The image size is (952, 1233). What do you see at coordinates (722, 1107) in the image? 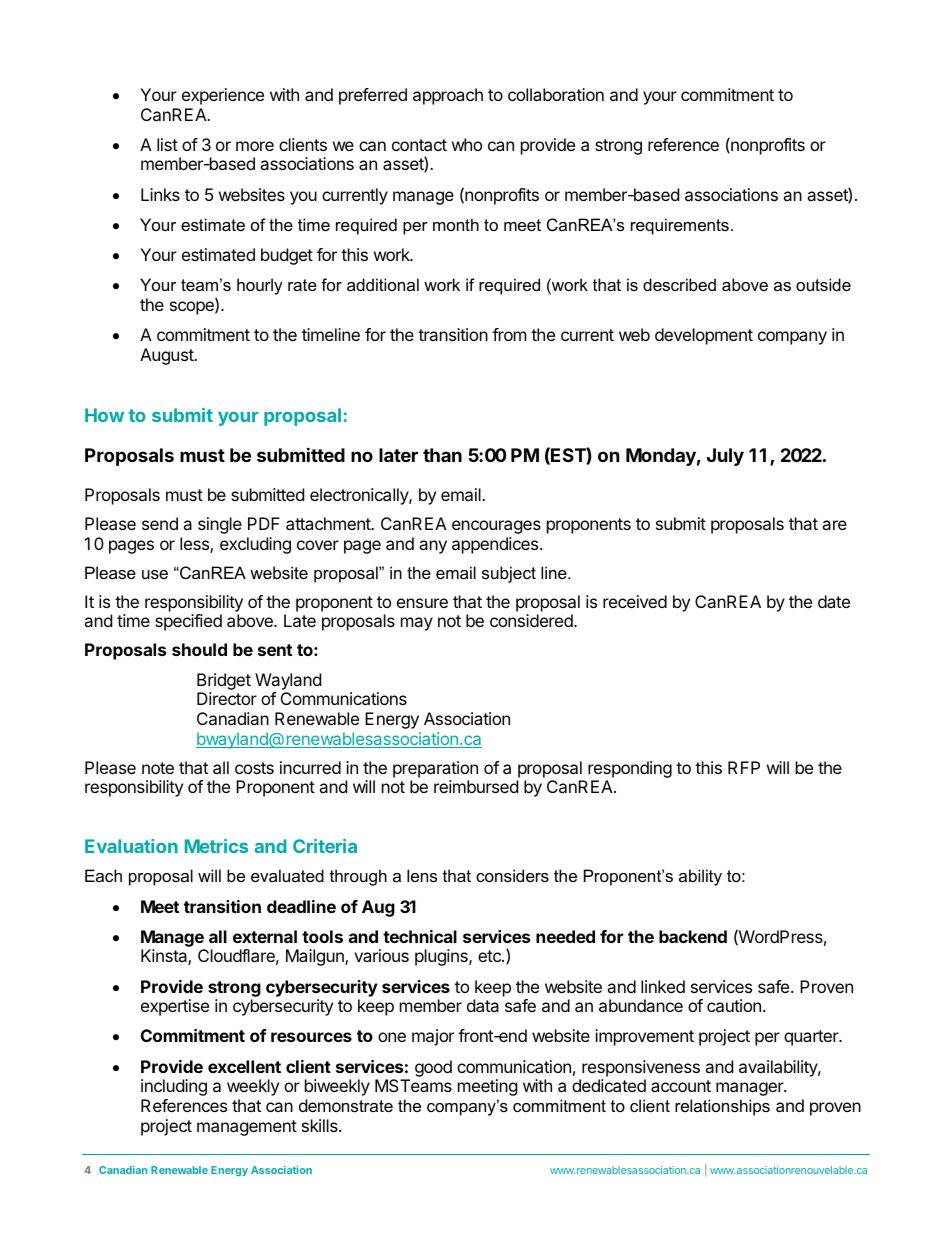
I see `relationships` at bounding box center [722, 1107].
